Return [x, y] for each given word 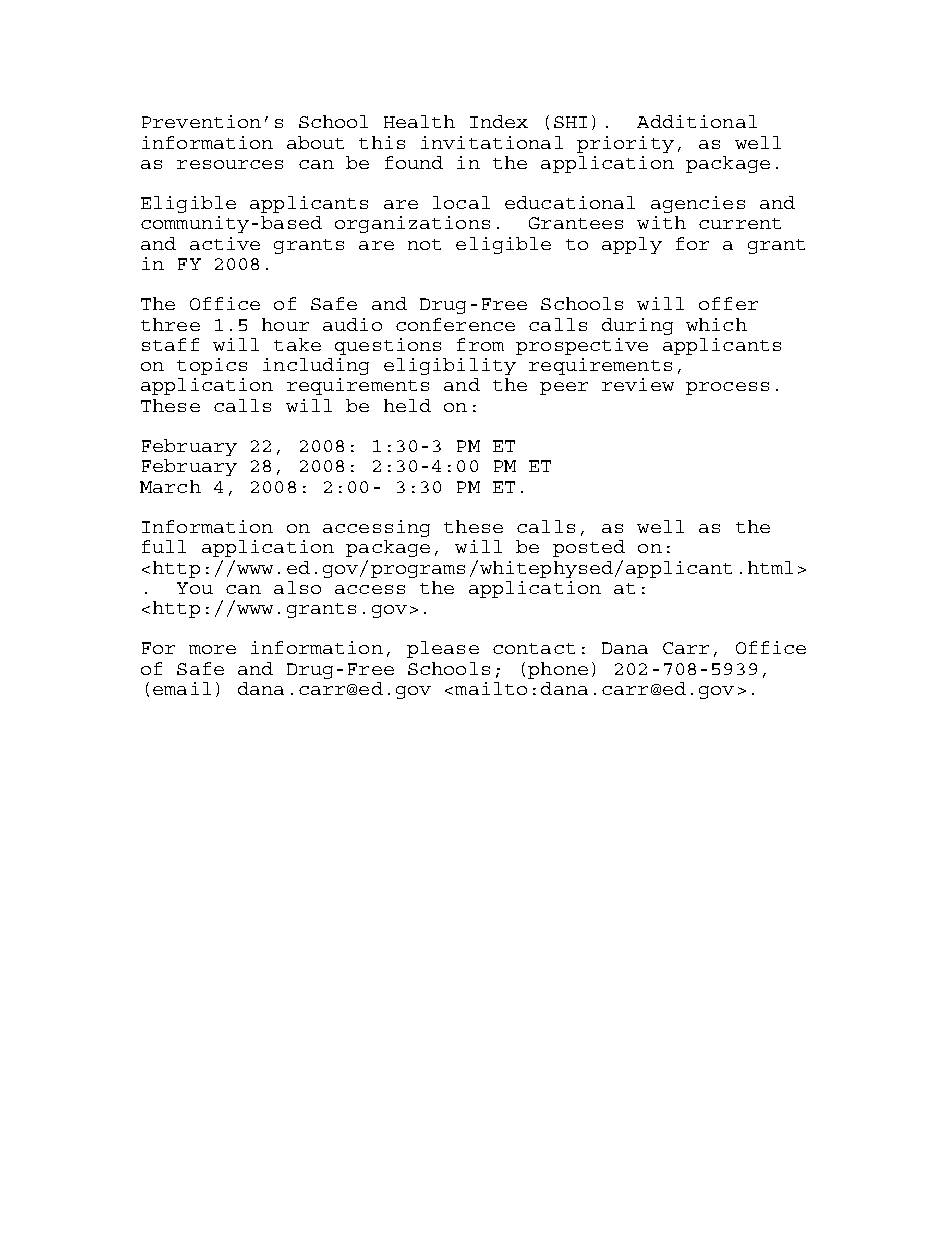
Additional [697, 121]
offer [728, 303]
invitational [492, 142]
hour [285, 324]
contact [534, 648]
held [407, 405]
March [170, 486]
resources [230, 164]
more [212, 649]
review [638, 384]
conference [455, 324]
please [443, 649]
